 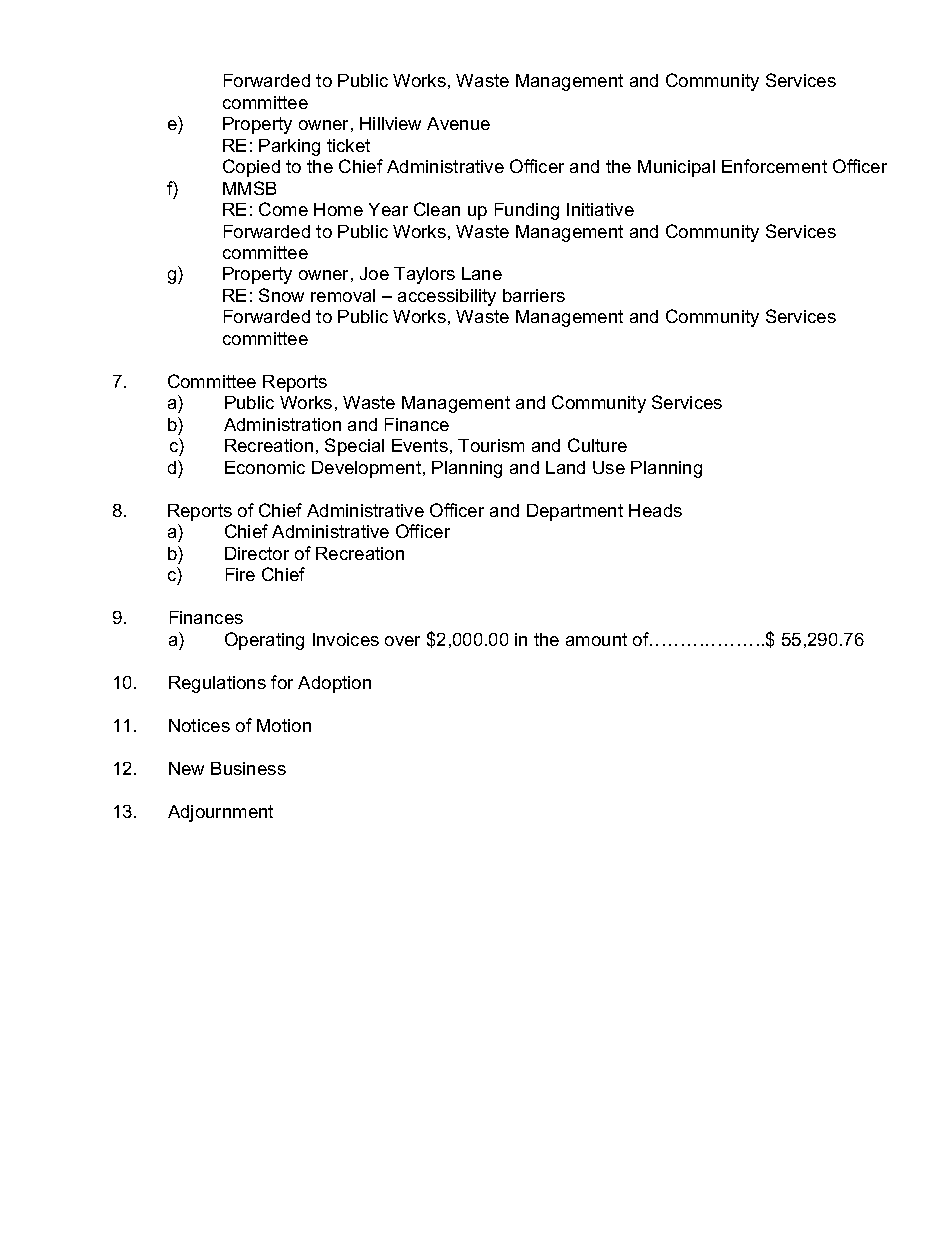 What do you see at coordinates (491, 445) in the screenshot?
I see `Tourism` at bounding box center [491, 445].
